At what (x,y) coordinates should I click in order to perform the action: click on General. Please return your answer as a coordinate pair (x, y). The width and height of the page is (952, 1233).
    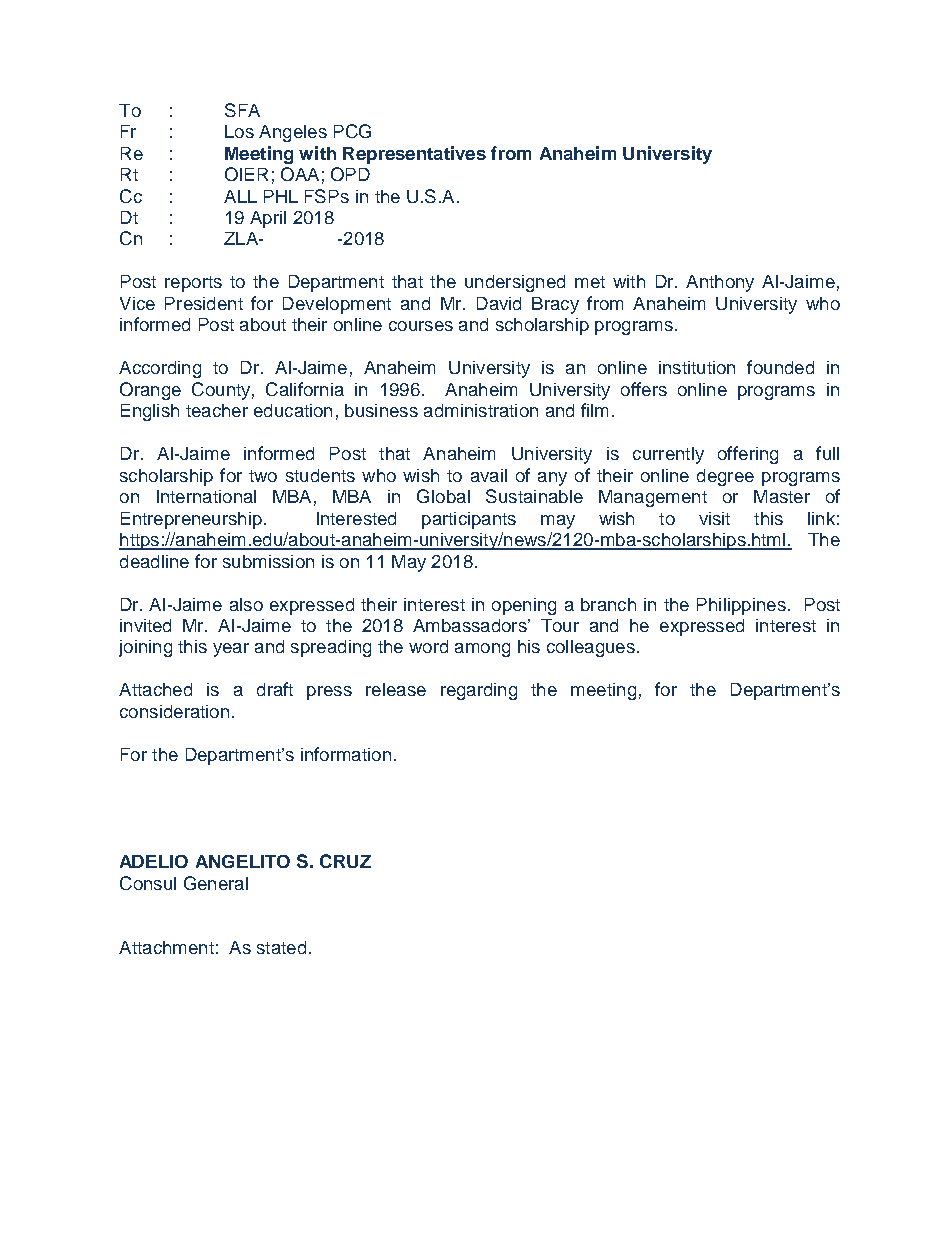
    Looking at the image, I should click on (216, 883).
